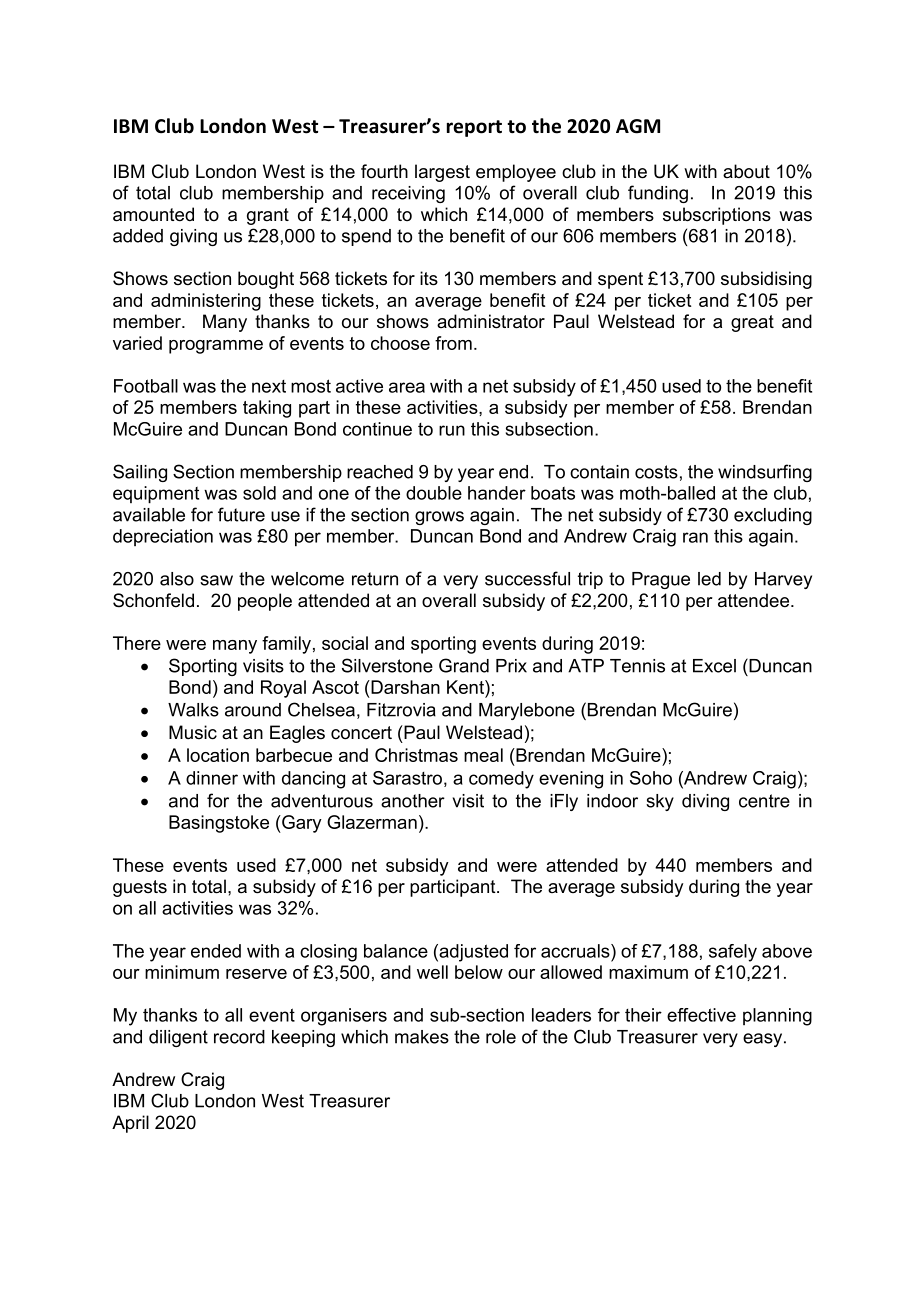 The height and width of the screenshot is (1308, 924). I want to click on makes, so click(422, 1037).
